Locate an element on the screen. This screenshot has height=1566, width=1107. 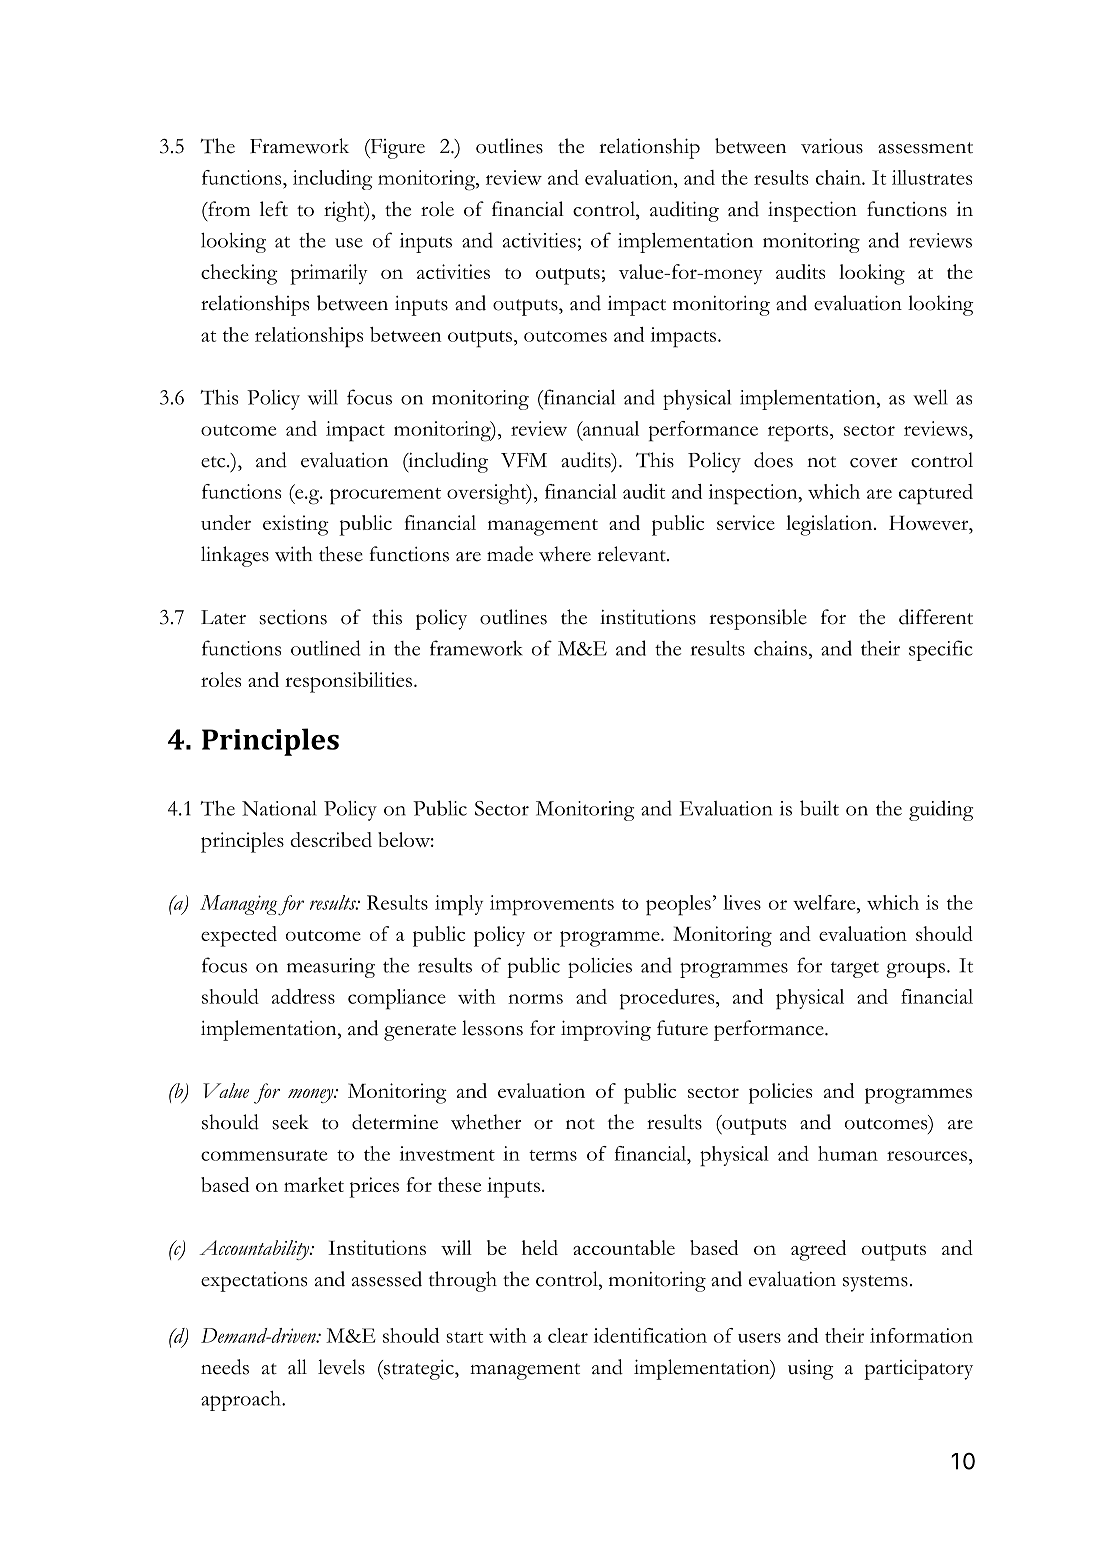
various is located at coordinates (832, 146).
